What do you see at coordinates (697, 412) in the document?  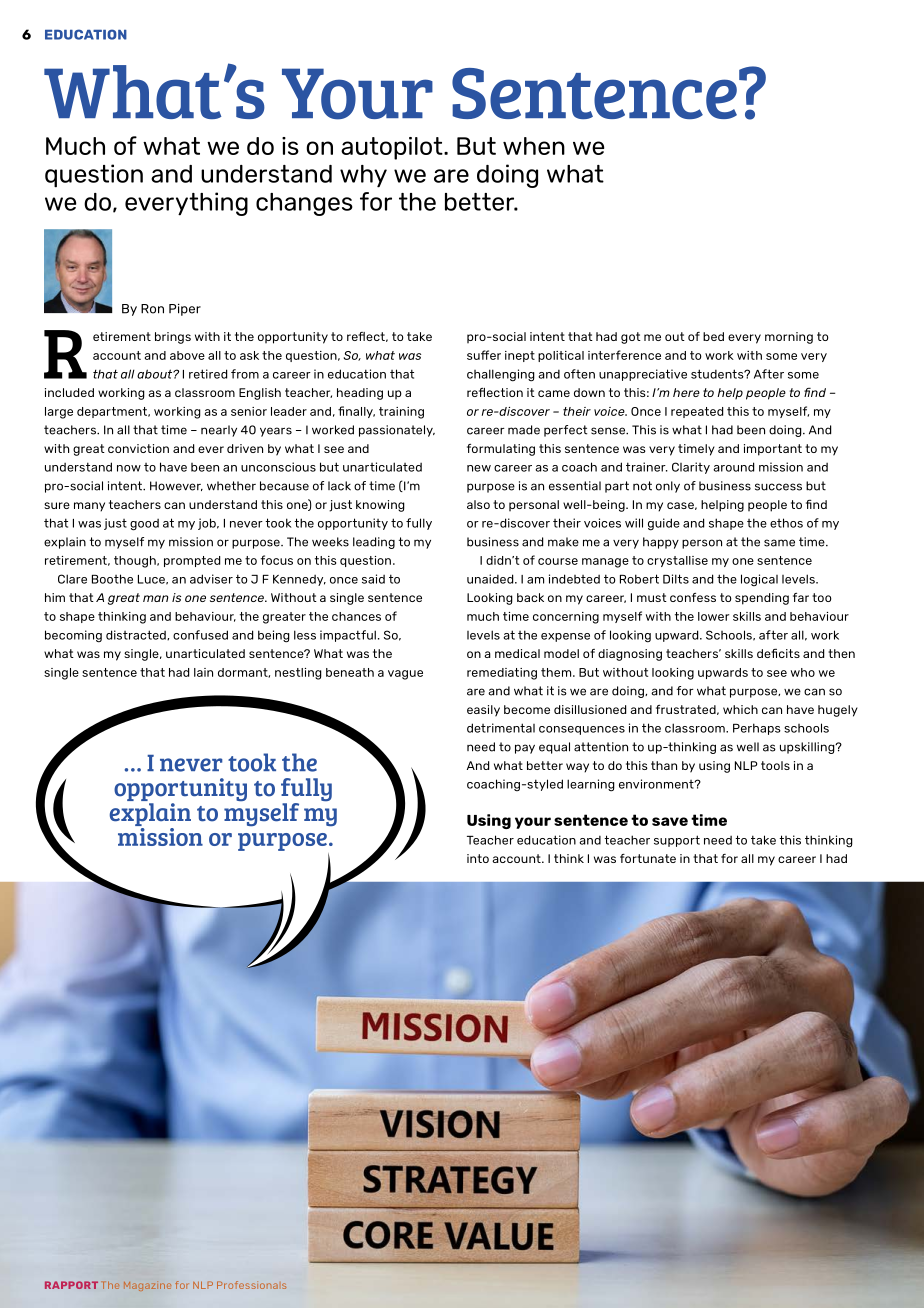 I see `repeated` at bounding box center [697, 412].
